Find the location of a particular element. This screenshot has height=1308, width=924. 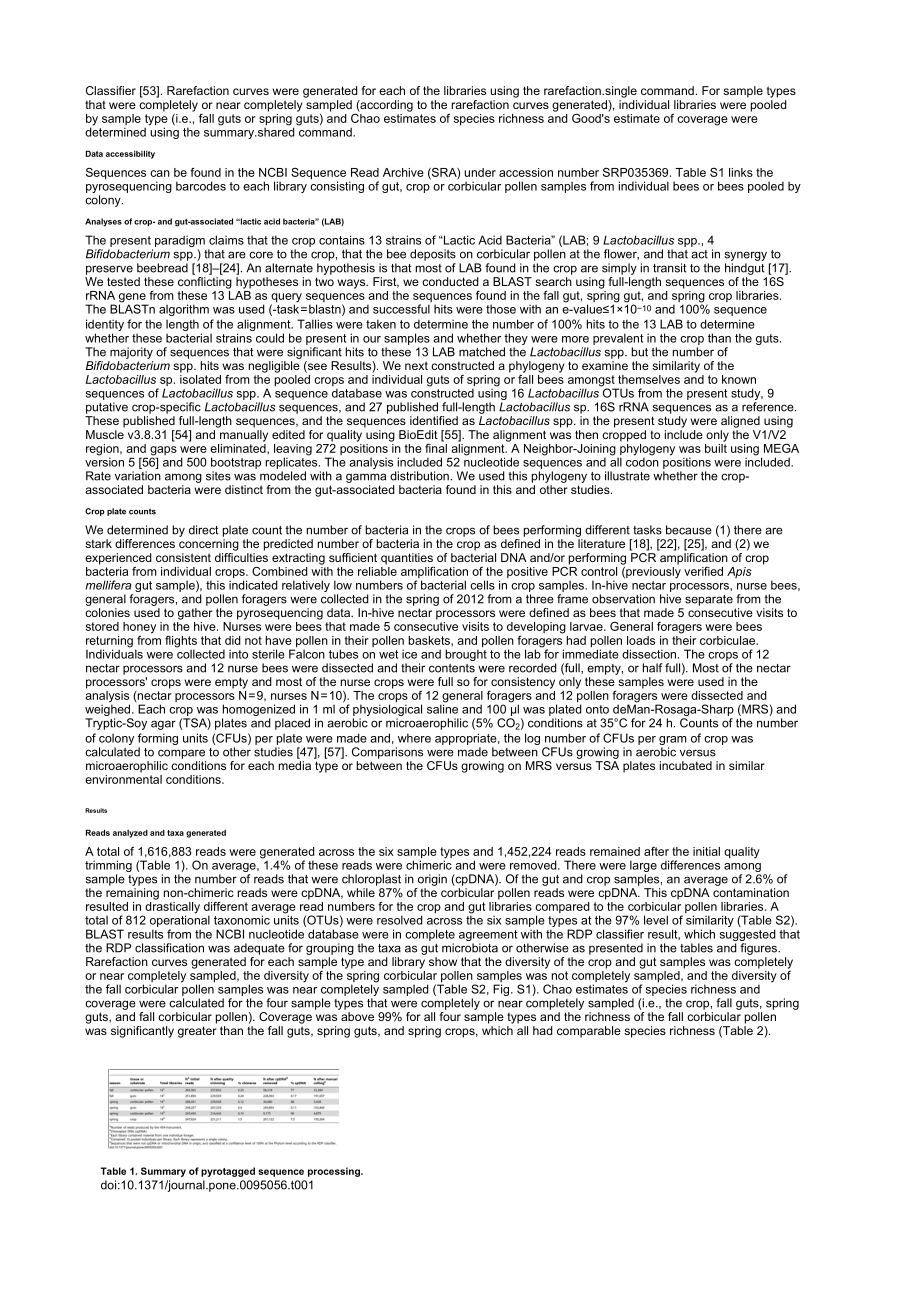

under is located at coordinates (480, 172).
